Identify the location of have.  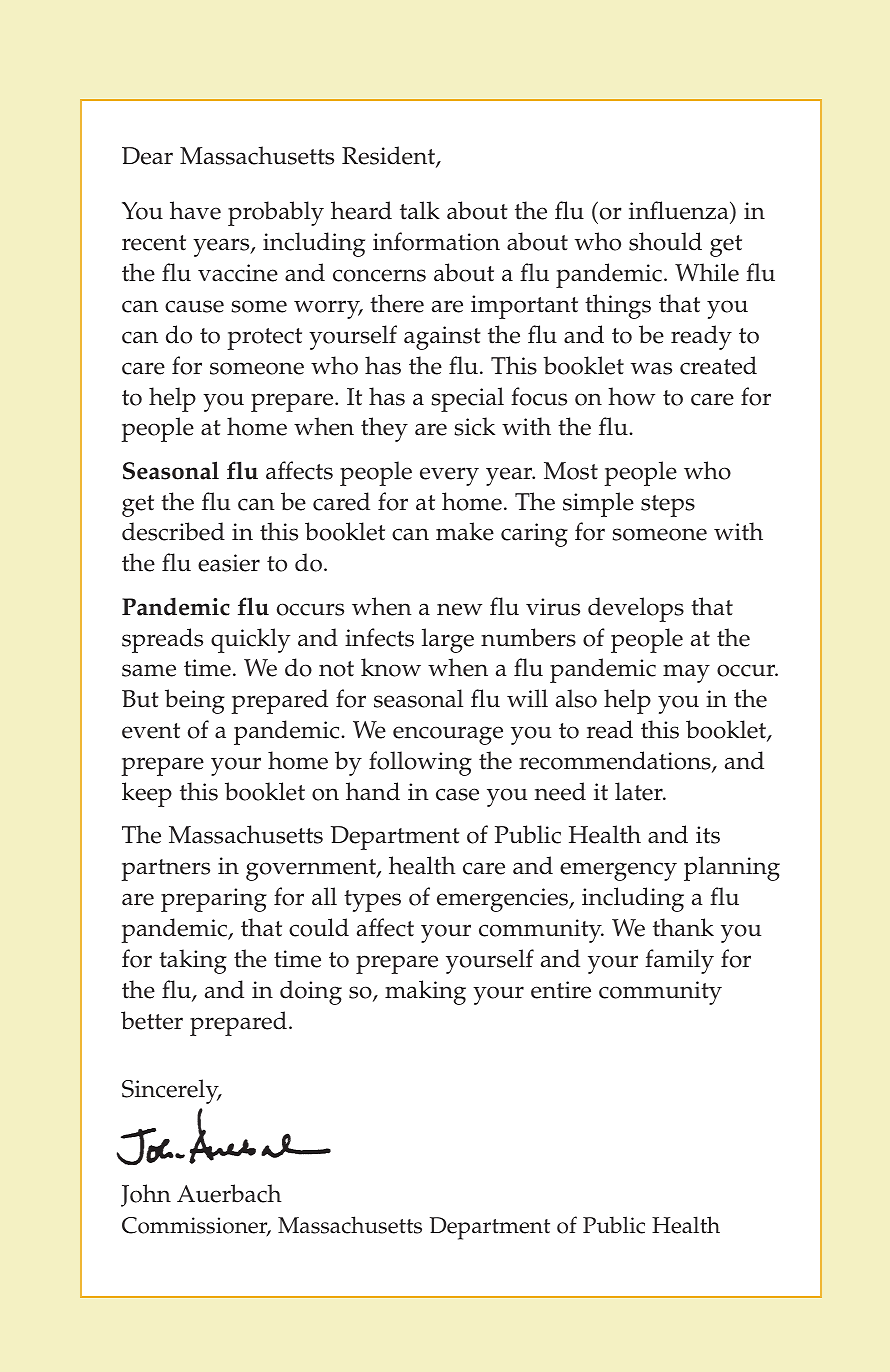
(195, 210).
